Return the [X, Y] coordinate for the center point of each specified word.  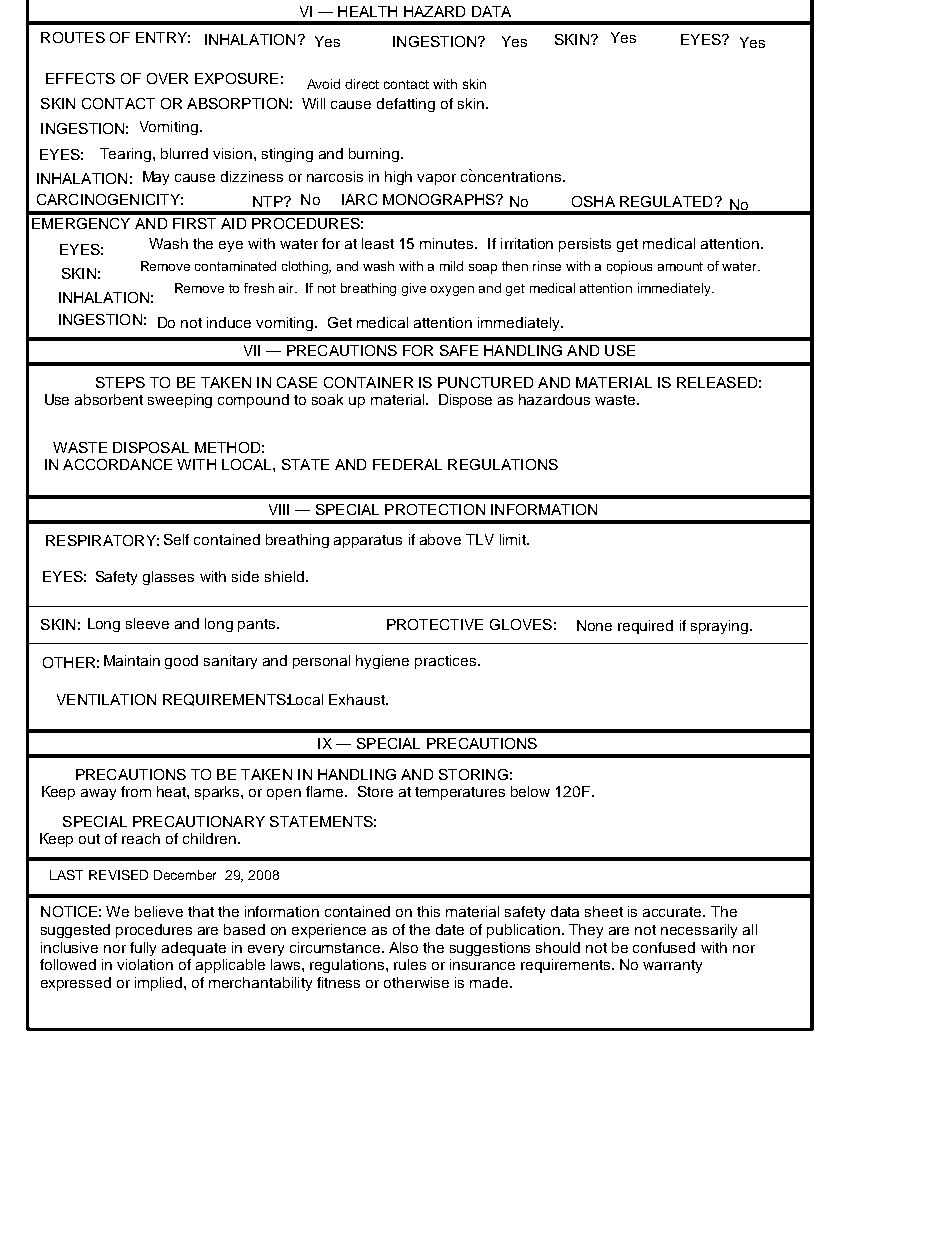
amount [680, 266]
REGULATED [666, 201]
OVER [167, 78]
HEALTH [367, 11]
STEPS [120, 382]
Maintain [132, 660]
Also [403, 947]
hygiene [382, 662]
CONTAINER [368, 382]
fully [143, 949]
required [645, 627]
